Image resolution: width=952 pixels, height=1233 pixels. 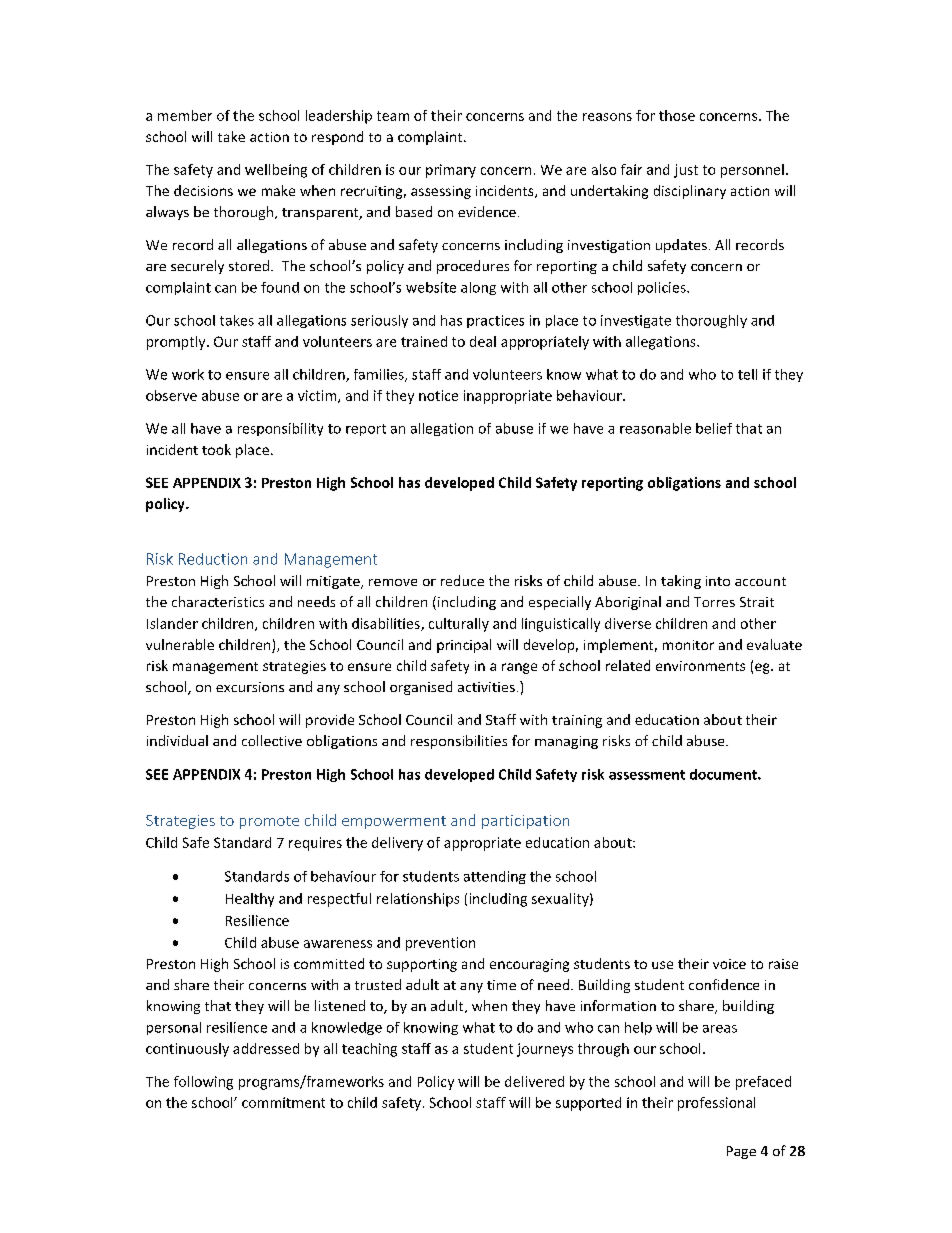 I want to click on participation, so click(x=525, y=822).
